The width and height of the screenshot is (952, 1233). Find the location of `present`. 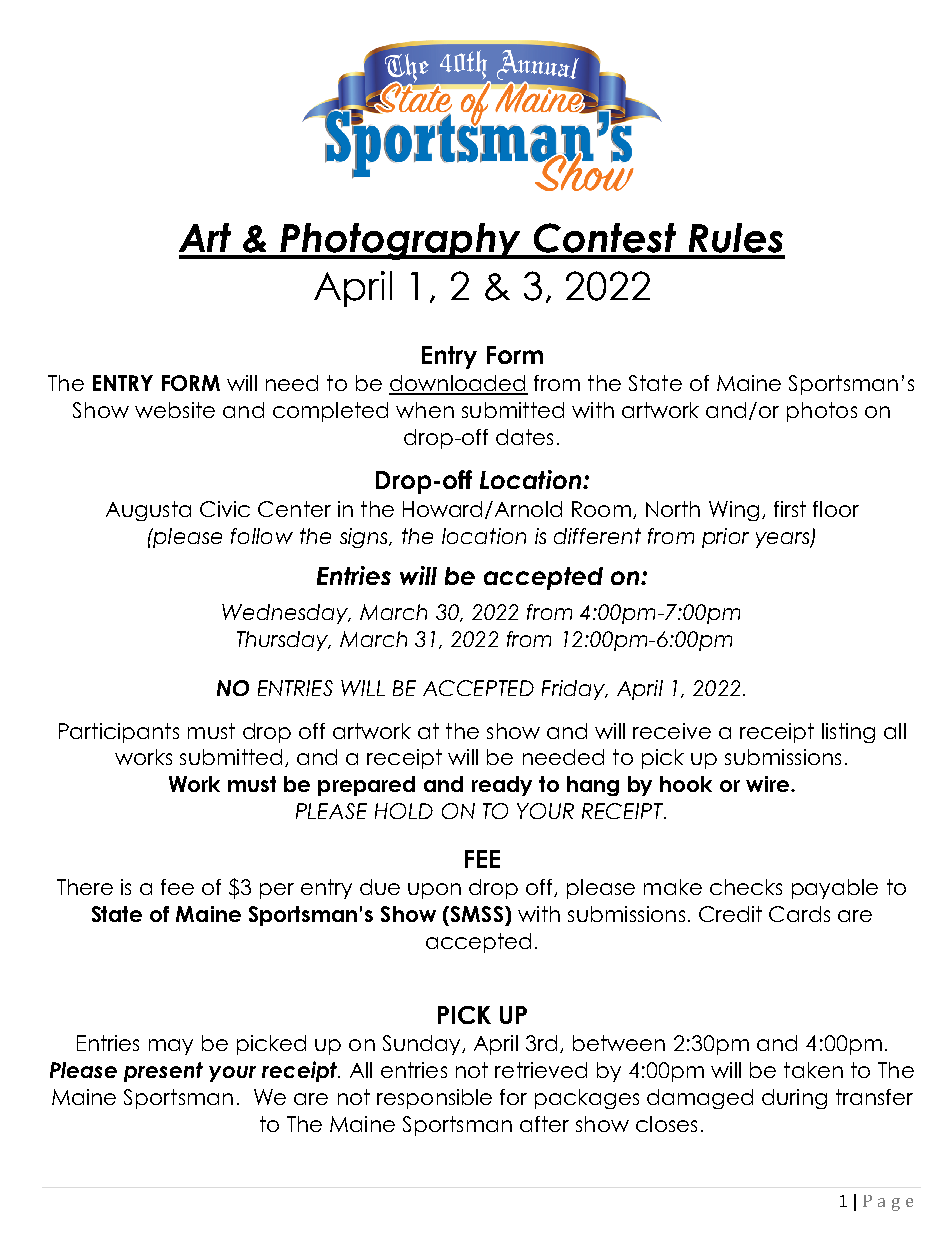

present is located at coordinates (163, 1072).
